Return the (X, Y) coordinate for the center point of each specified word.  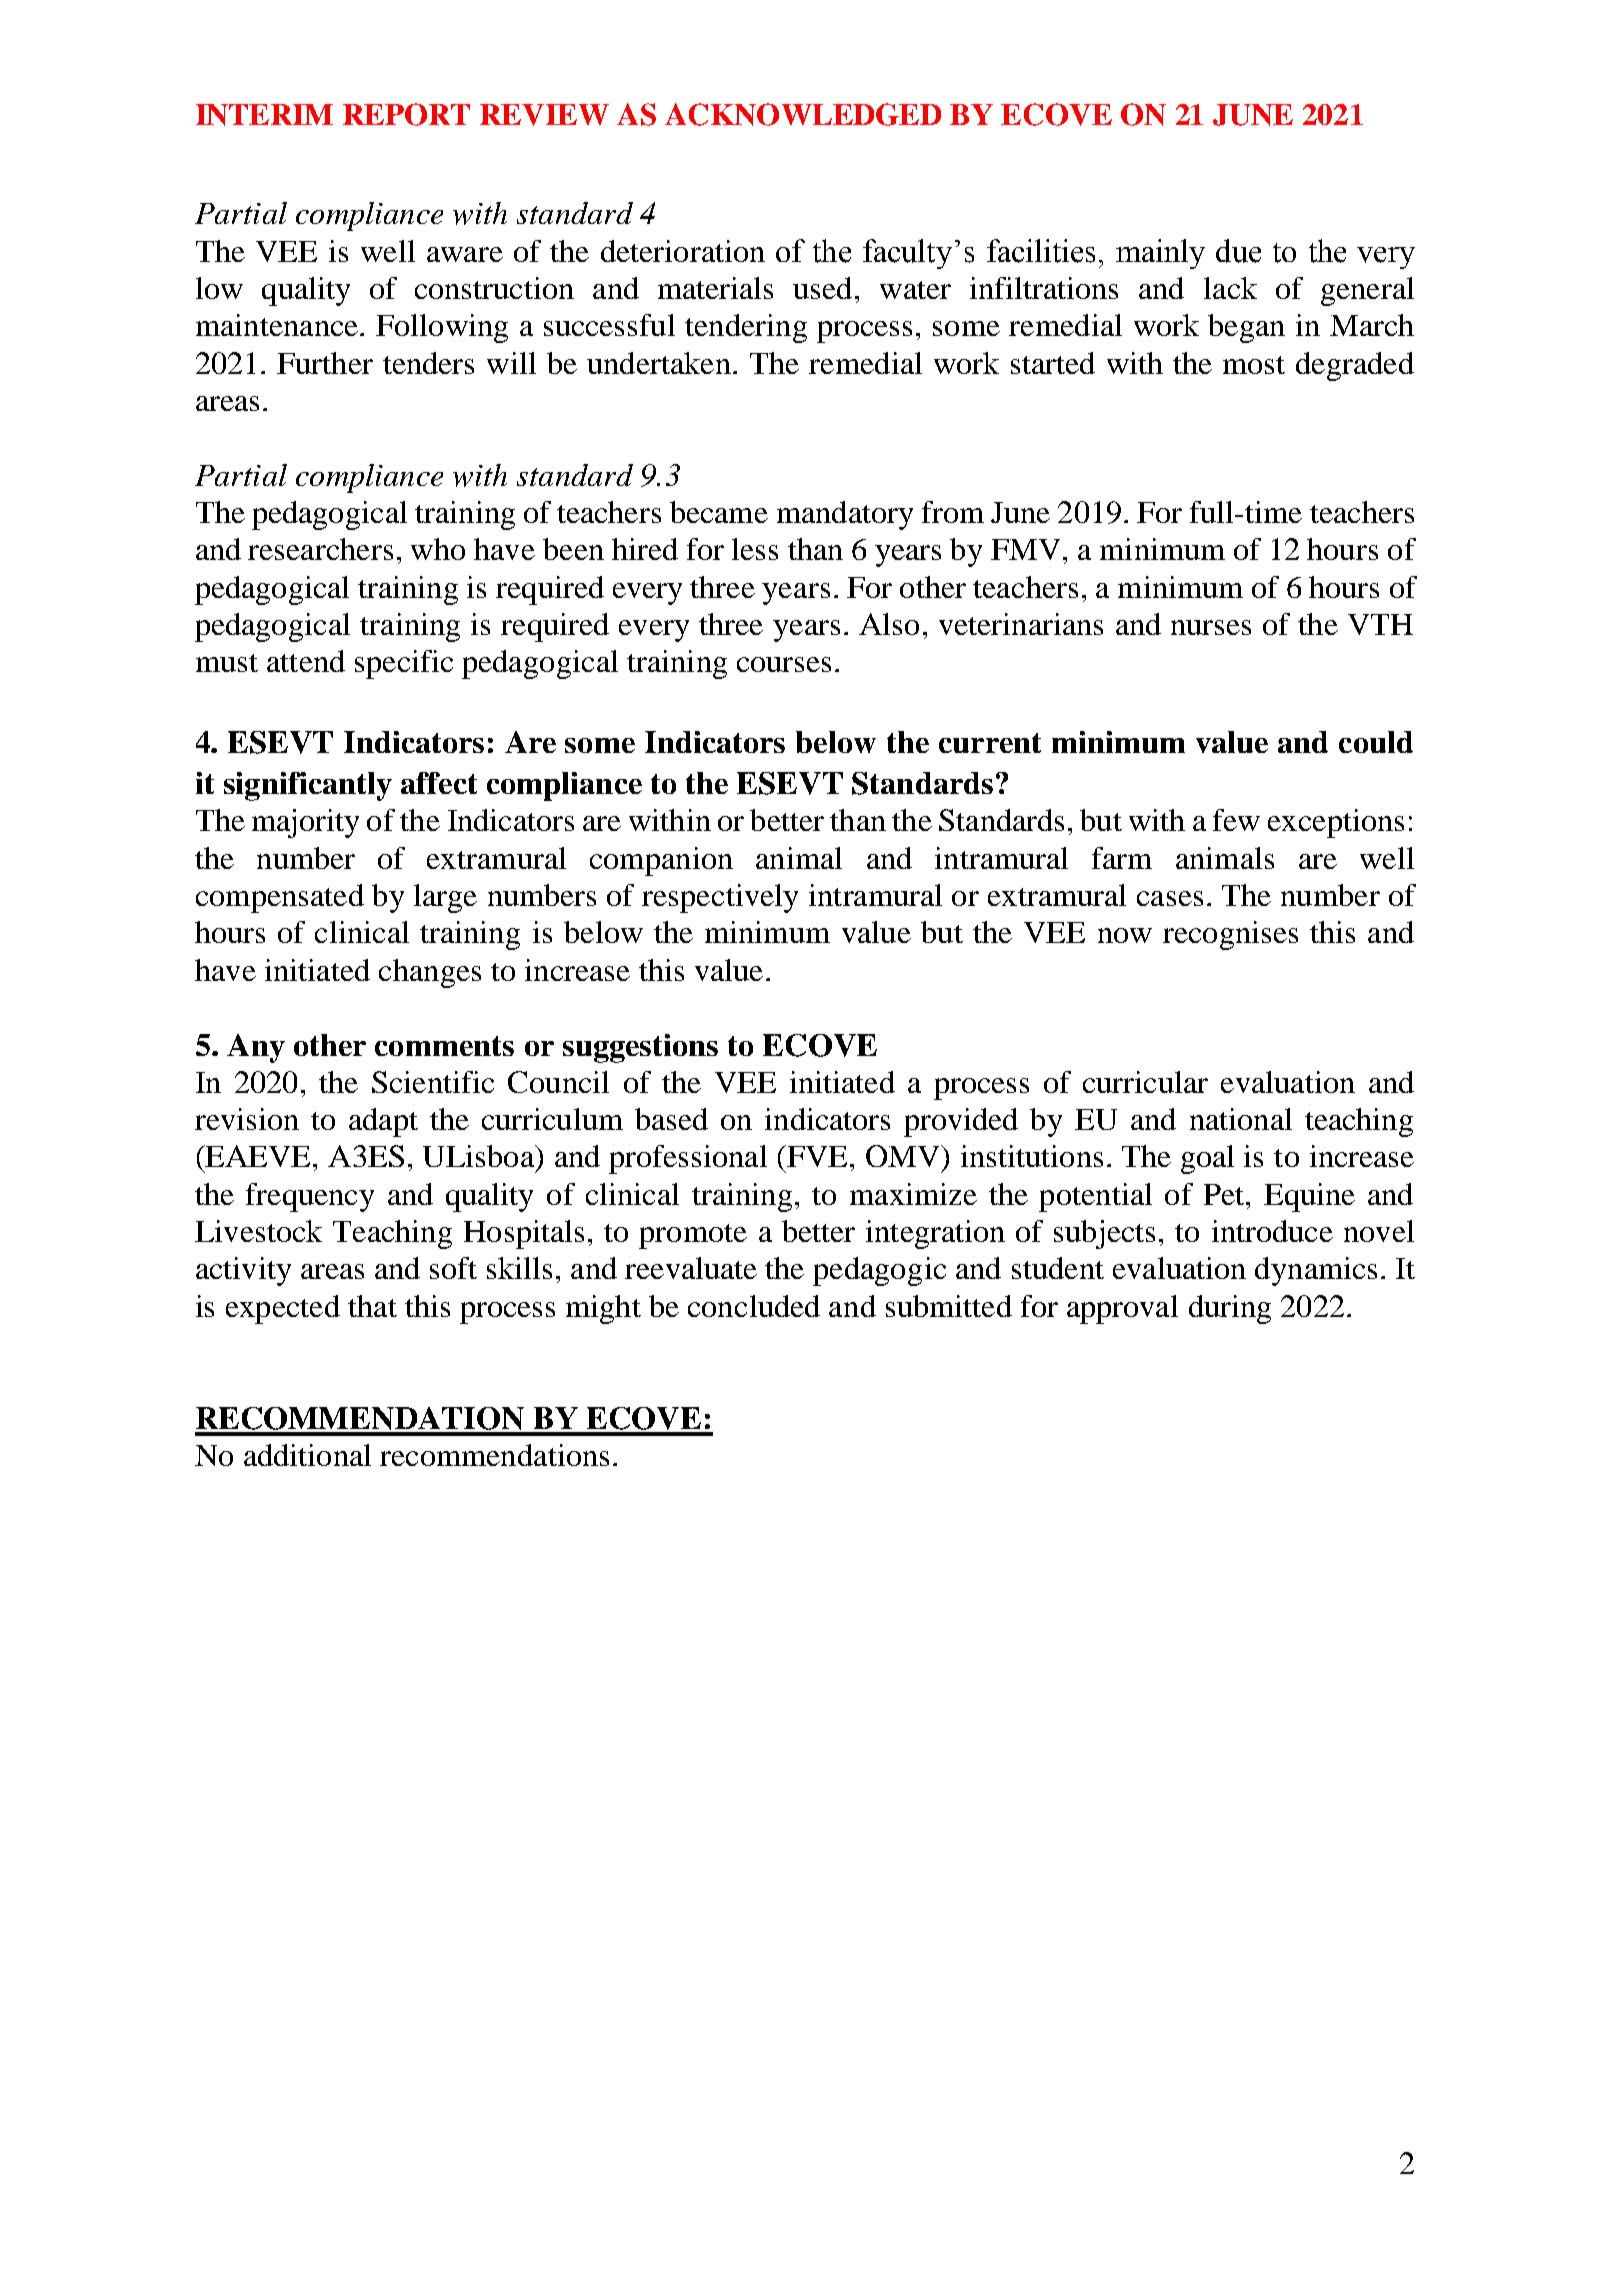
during (1230, 1309)
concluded (754, 1306)
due (1238, 251)
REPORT (406, 114)
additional (307, 1455)
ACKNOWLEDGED (803, 114)
